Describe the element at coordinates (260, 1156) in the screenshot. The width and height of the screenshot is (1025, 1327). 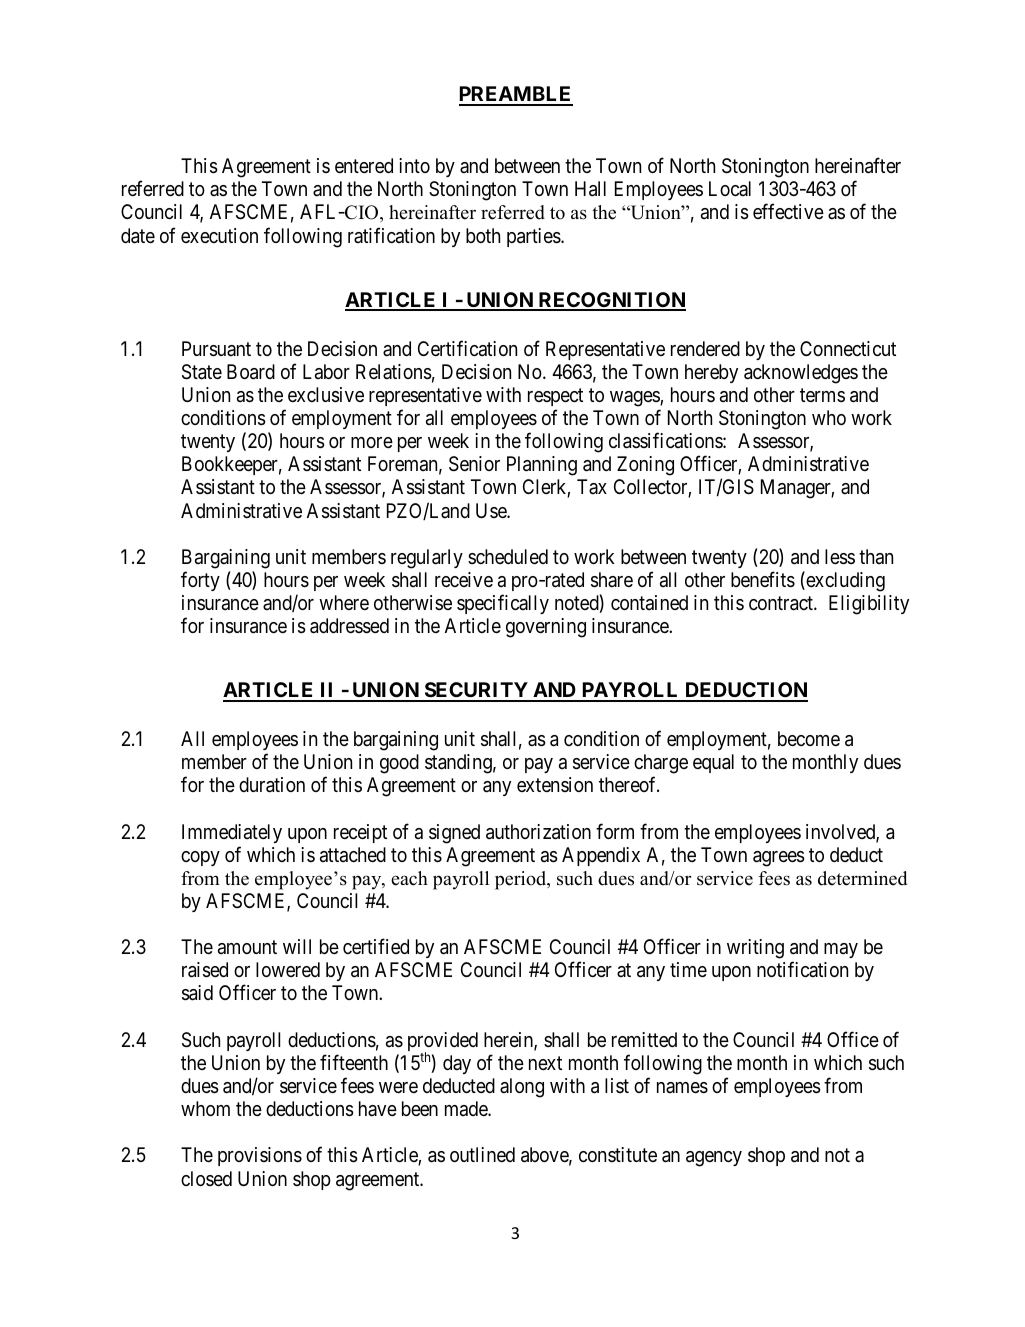
I see `provisions` at that location.
